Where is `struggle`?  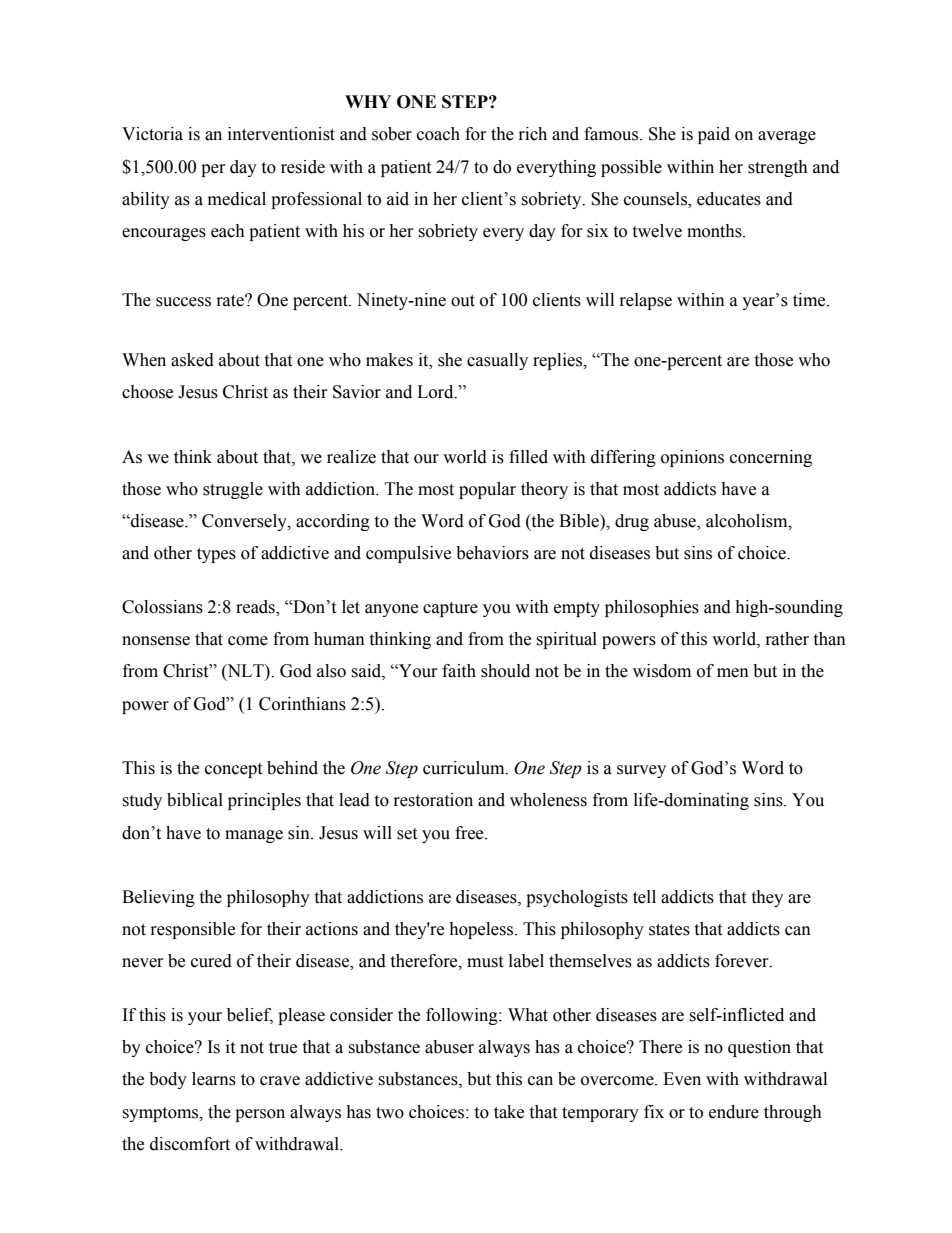
struggle is located at coordinates (233, 490).
